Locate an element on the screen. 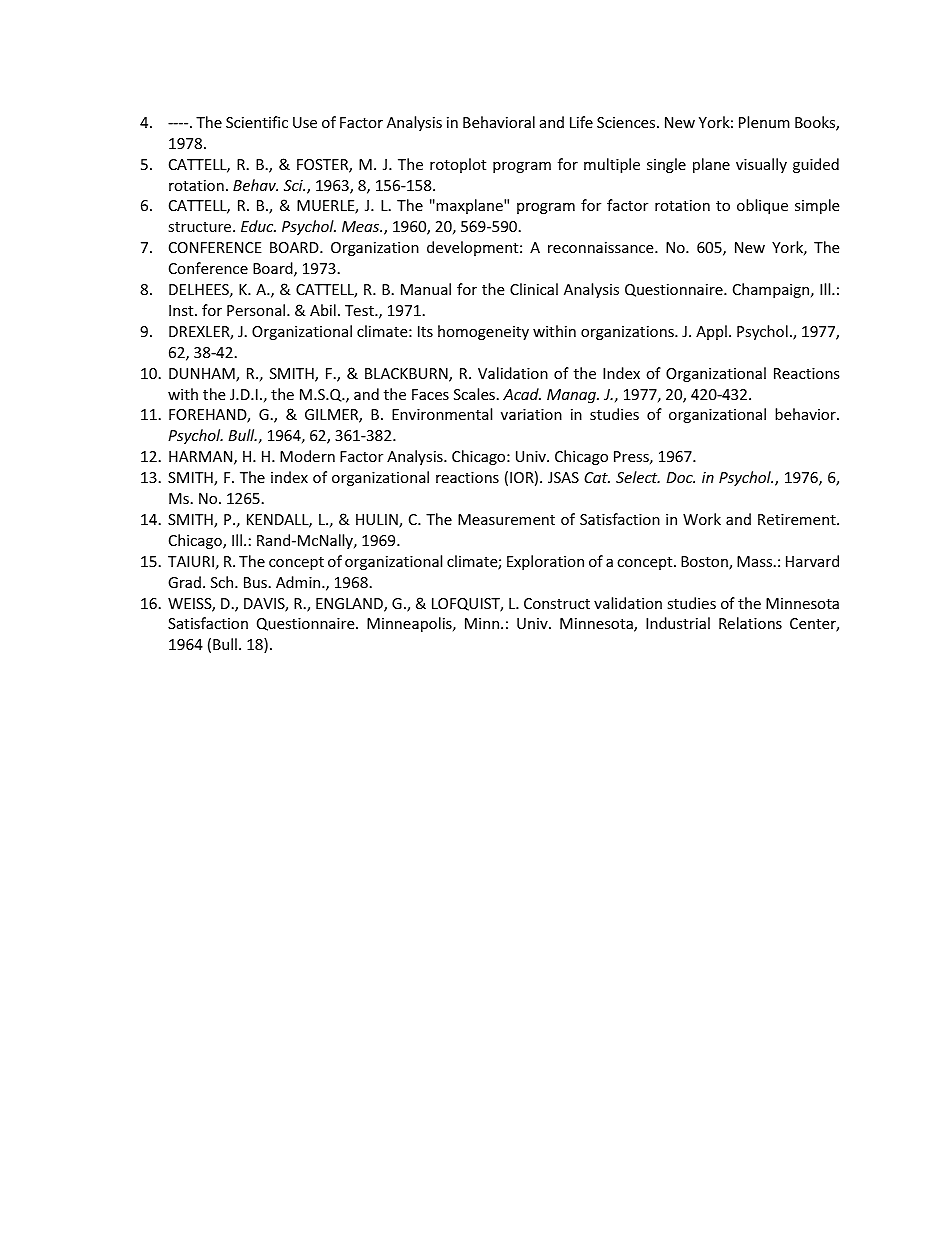 The height and width of the screenshot is (1233, 952). Scientific is located at coordinates (257, 122).
